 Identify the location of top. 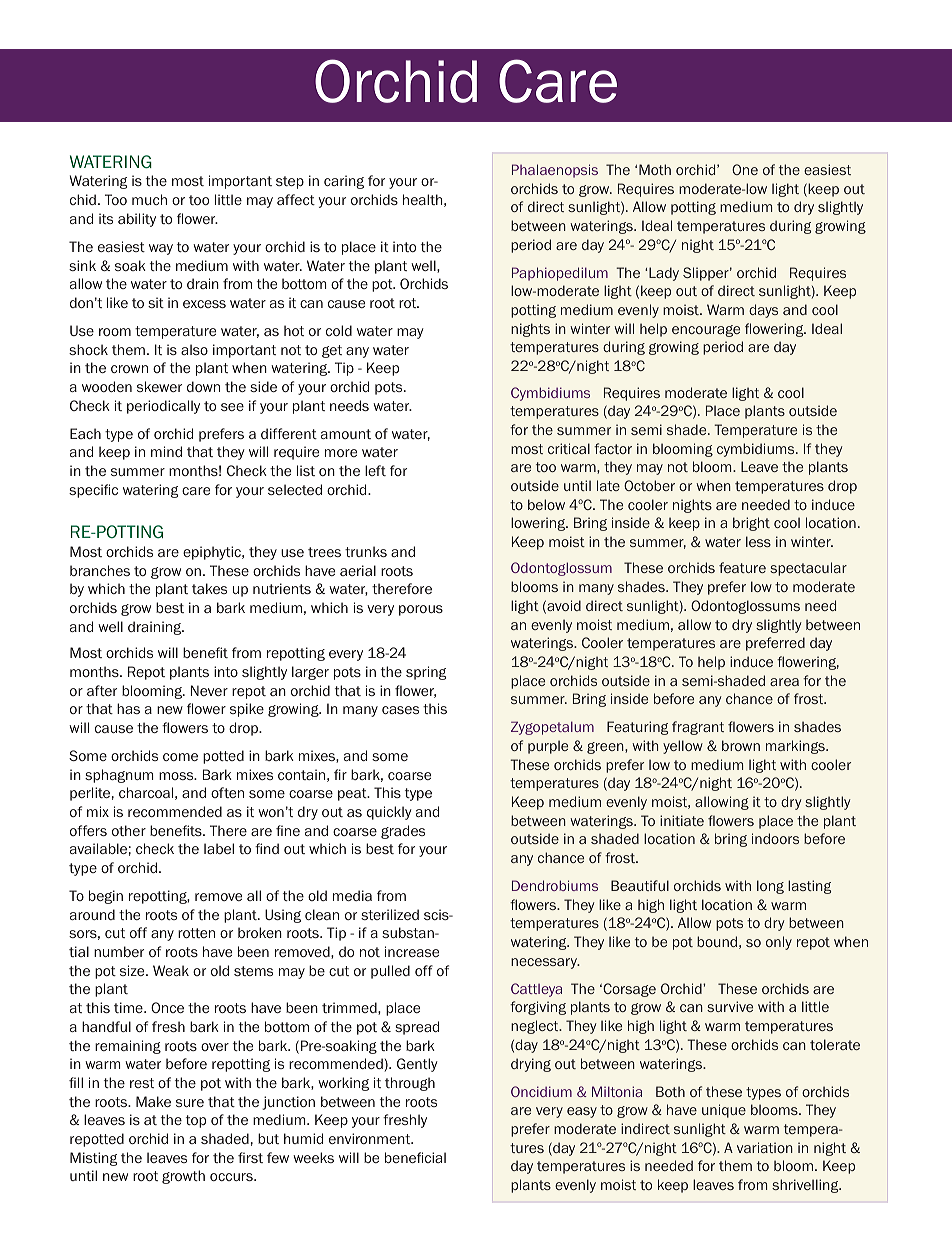
(196, 1121).
